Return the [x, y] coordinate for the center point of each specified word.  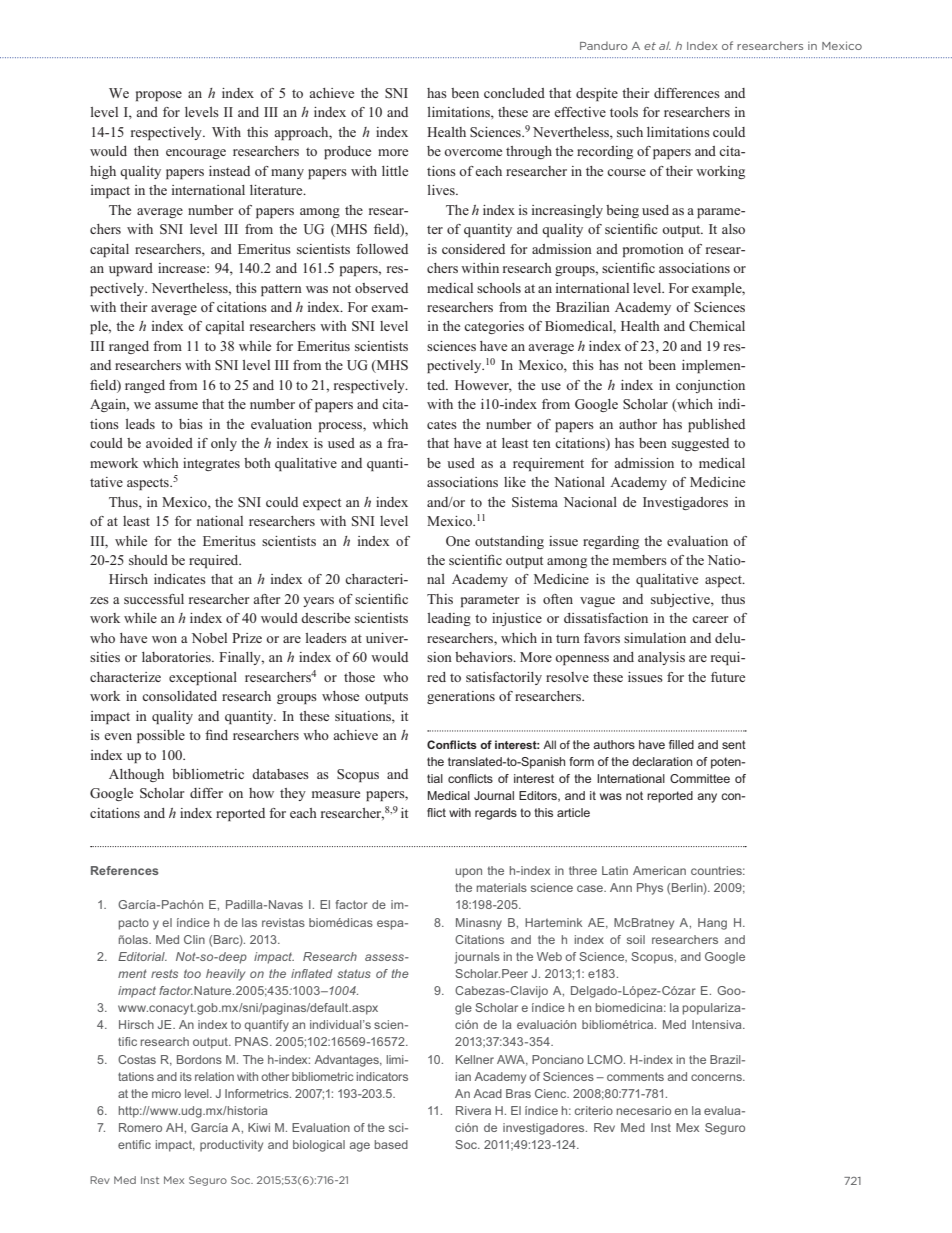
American [659, 870]
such [630, 132]
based [391, 1144]
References [125, 870]
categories [494, 327]
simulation [655, 638]
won [164, 639]
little [395, 171]
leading [449, 619]
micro [166, 1093]
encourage [196, 154]
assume [176, 405]
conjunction [710, 386]
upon [469, 873]
